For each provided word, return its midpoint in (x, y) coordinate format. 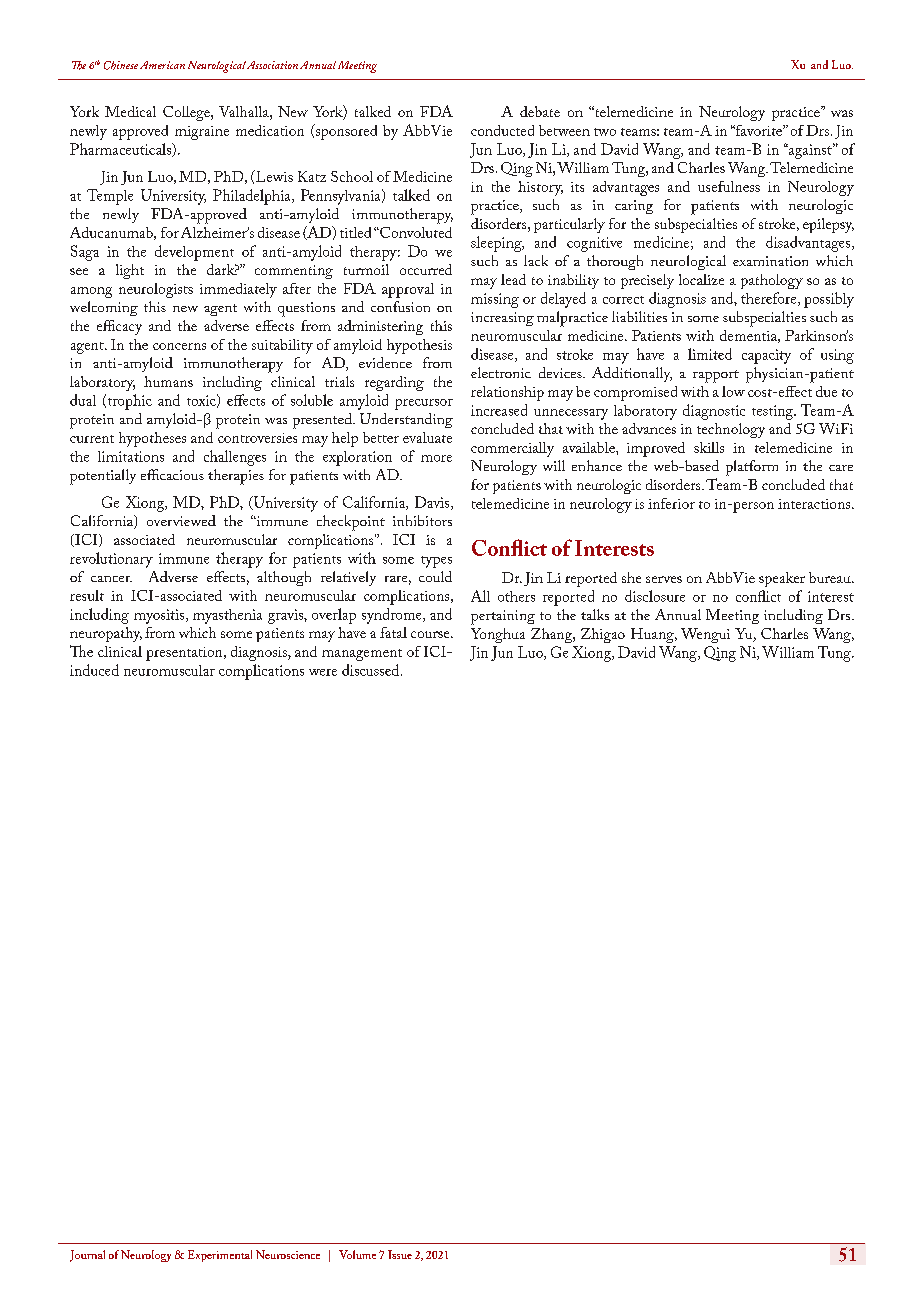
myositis (160, 616)
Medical (130, 111)
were (323, 672)
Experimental (220, 1256)
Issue (400, 1254)
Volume (357, 1254)
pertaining (503, 617)
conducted (502, 130)
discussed (372, 670)
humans (168, 381)
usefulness (729, 186)
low (733, 391)
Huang (653, 635)
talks (595, 614)
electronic (501, 372)
